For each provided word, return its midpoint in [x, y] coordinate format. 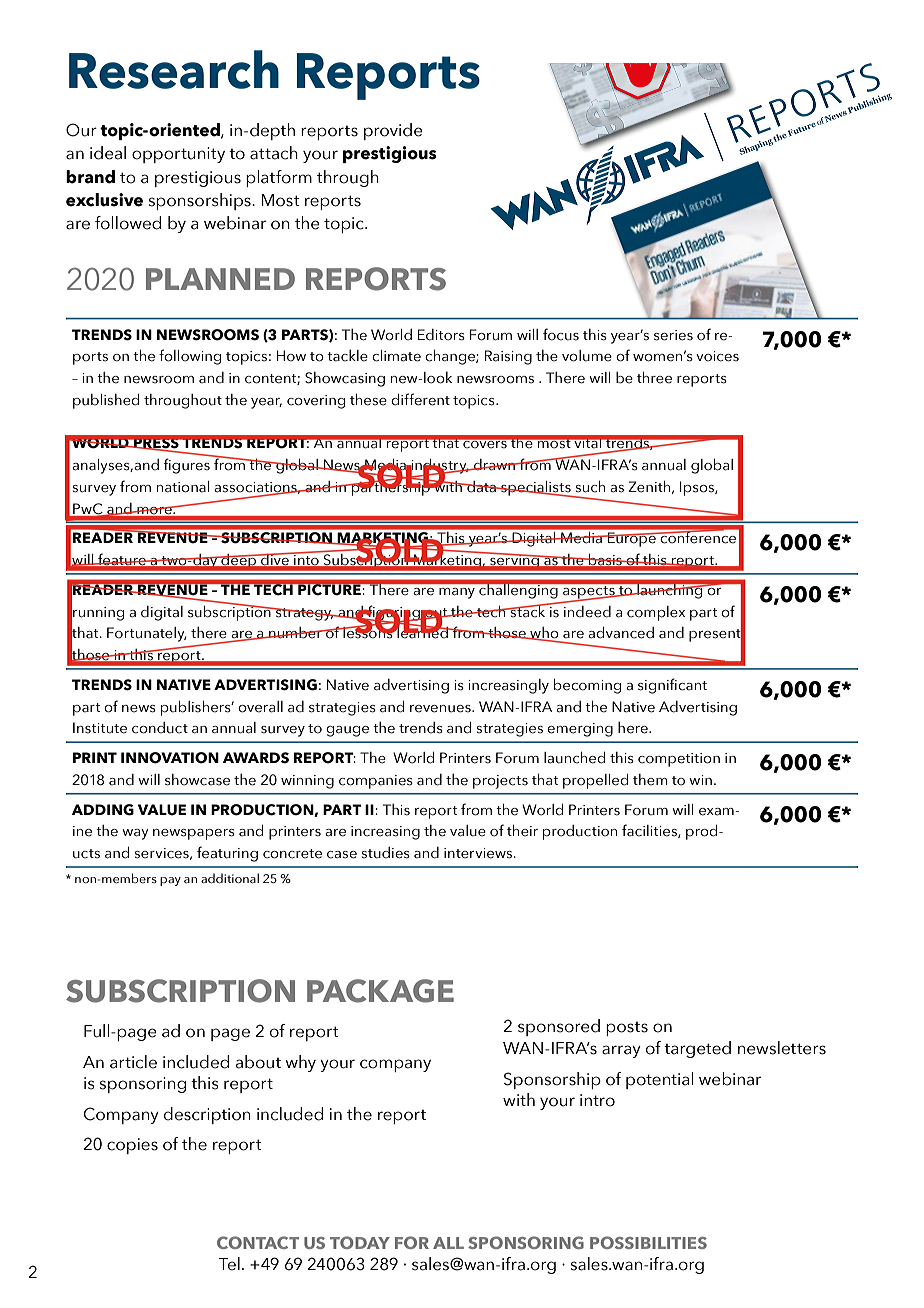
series [673, 335]
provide [393, 131]
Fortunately [147, 634]
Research [174, 69]
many [457, 593]
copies [132, 1146]
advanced [621, 633]
